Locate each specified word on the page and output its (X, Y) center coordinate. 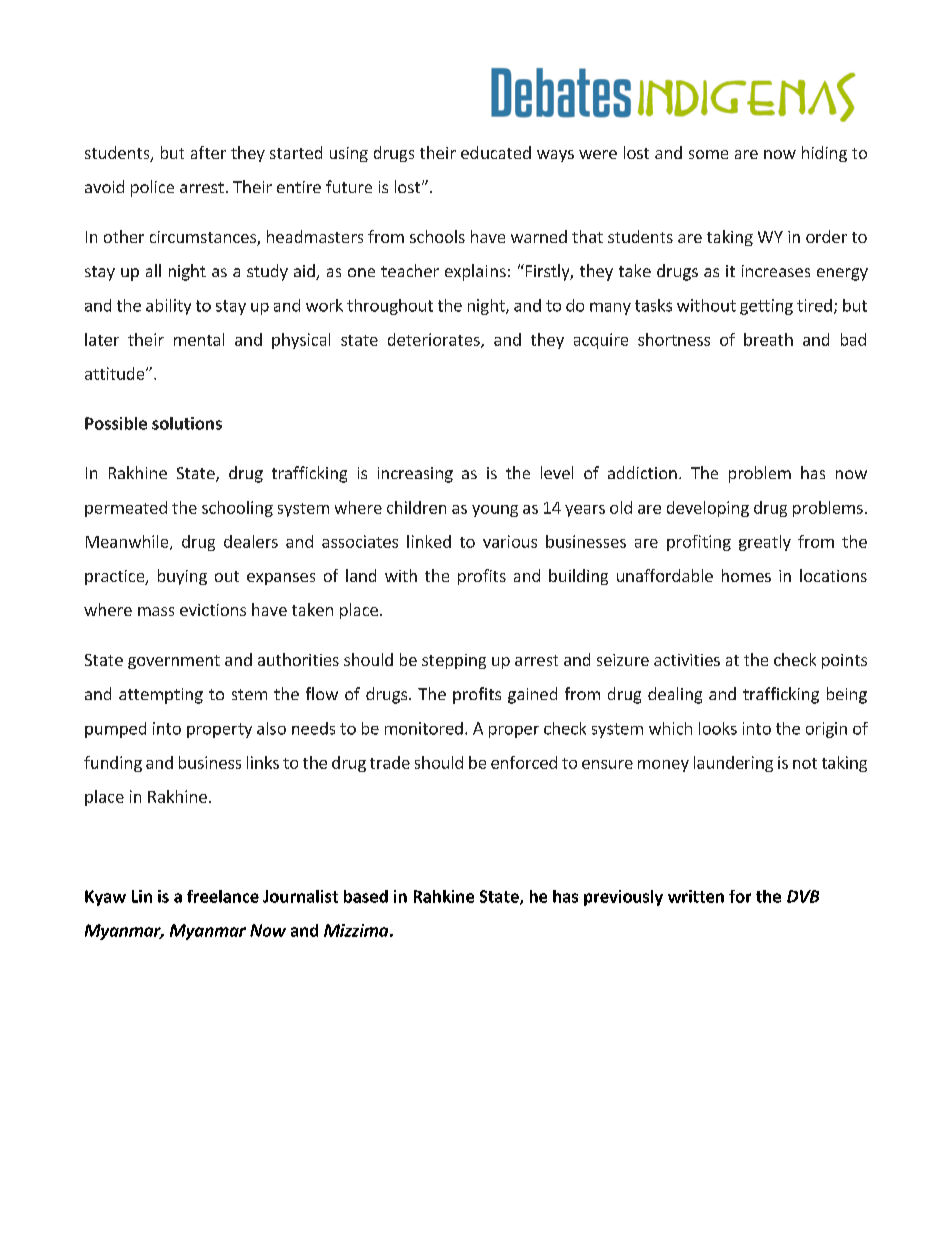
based (366, 896)
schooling (237, 509)
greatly (765, 543)
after (208, 152)
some (708, 154)
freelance (223, 896)
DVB (803, 896)
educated (496, 152)
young (495, 511)
